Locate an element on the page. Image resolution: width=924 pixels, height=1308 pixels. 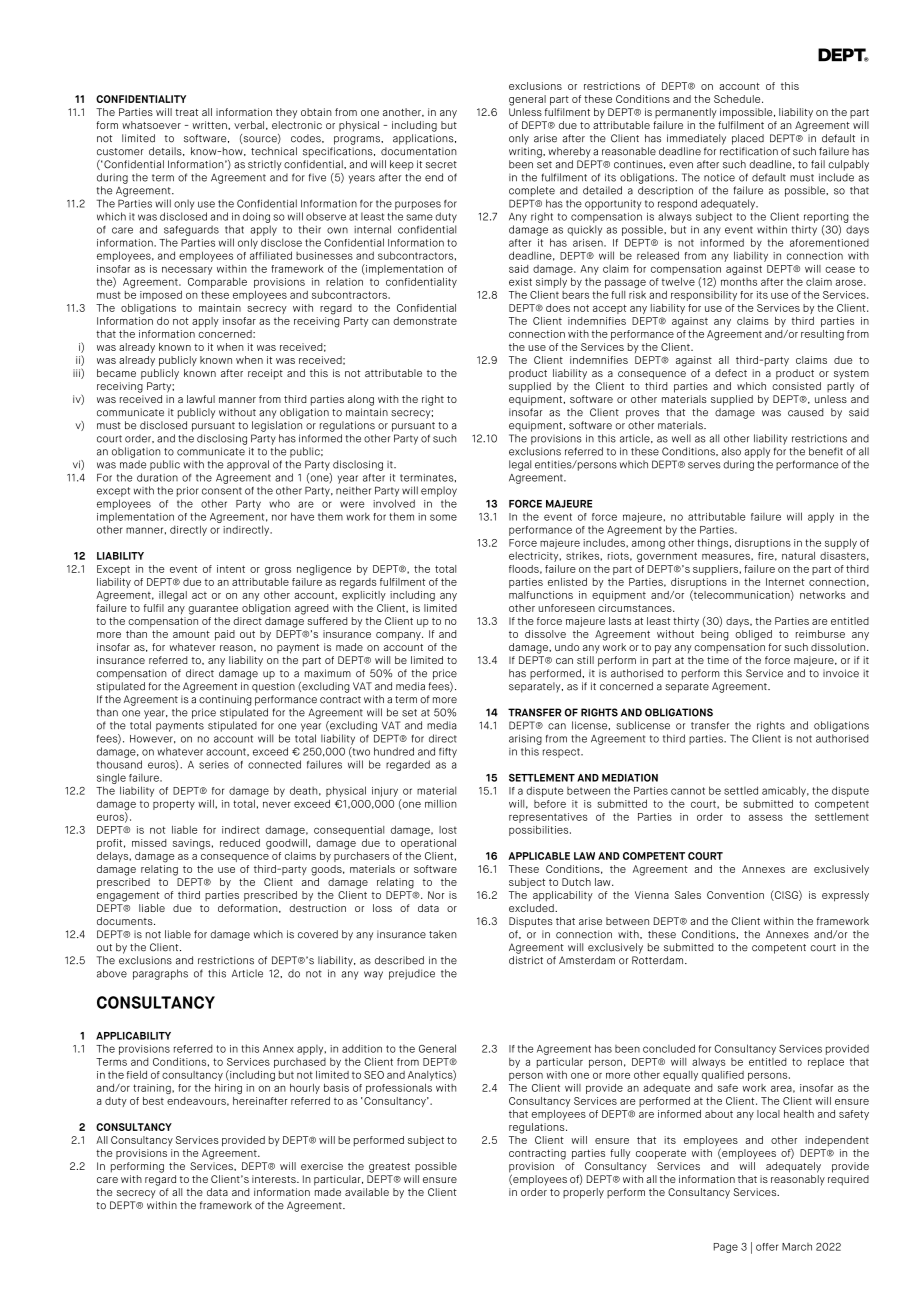
reduced is located at coordinates (240, 843).
